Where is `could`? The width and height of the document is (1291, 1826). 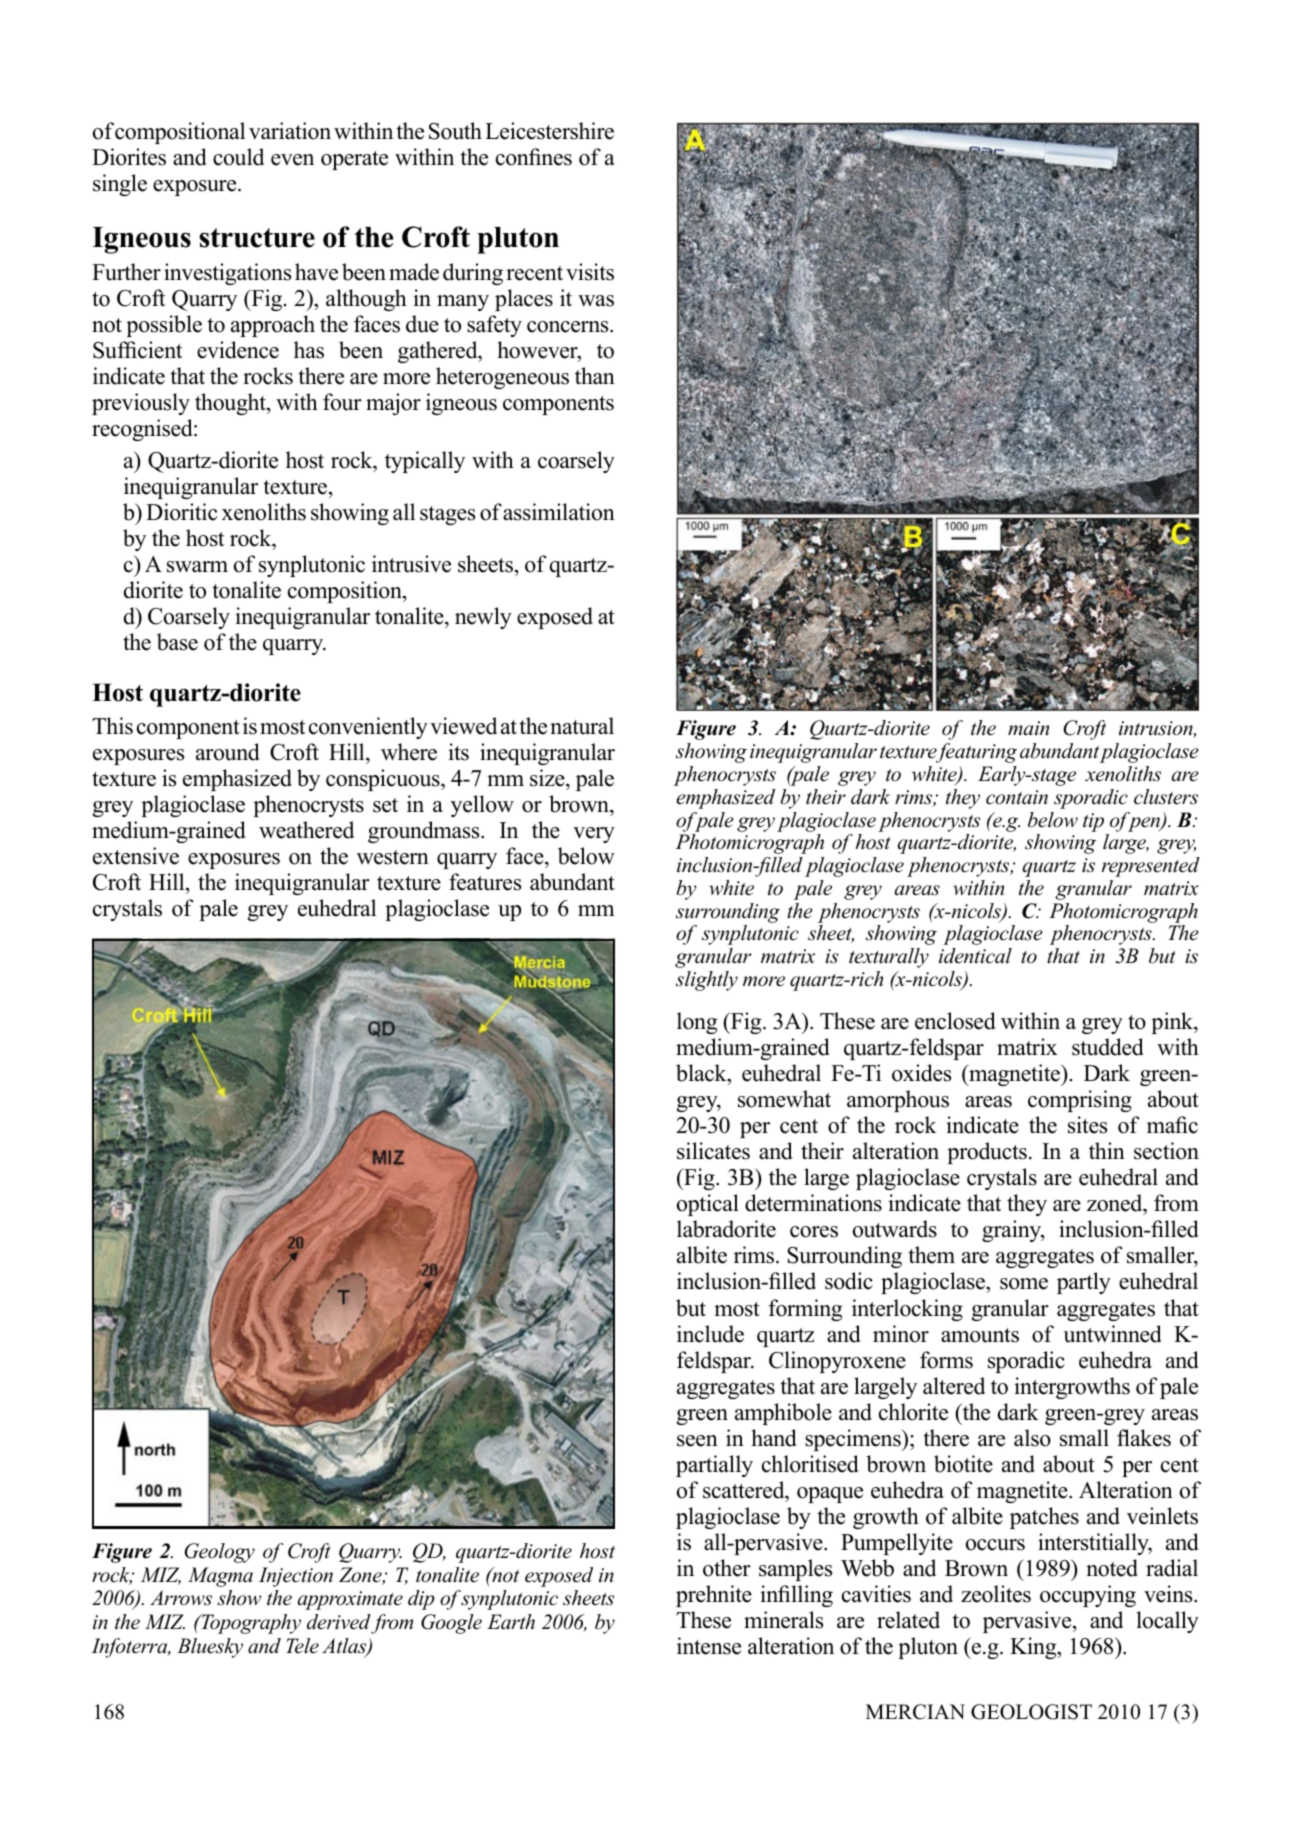
could is located at coordinates (238, 157).
